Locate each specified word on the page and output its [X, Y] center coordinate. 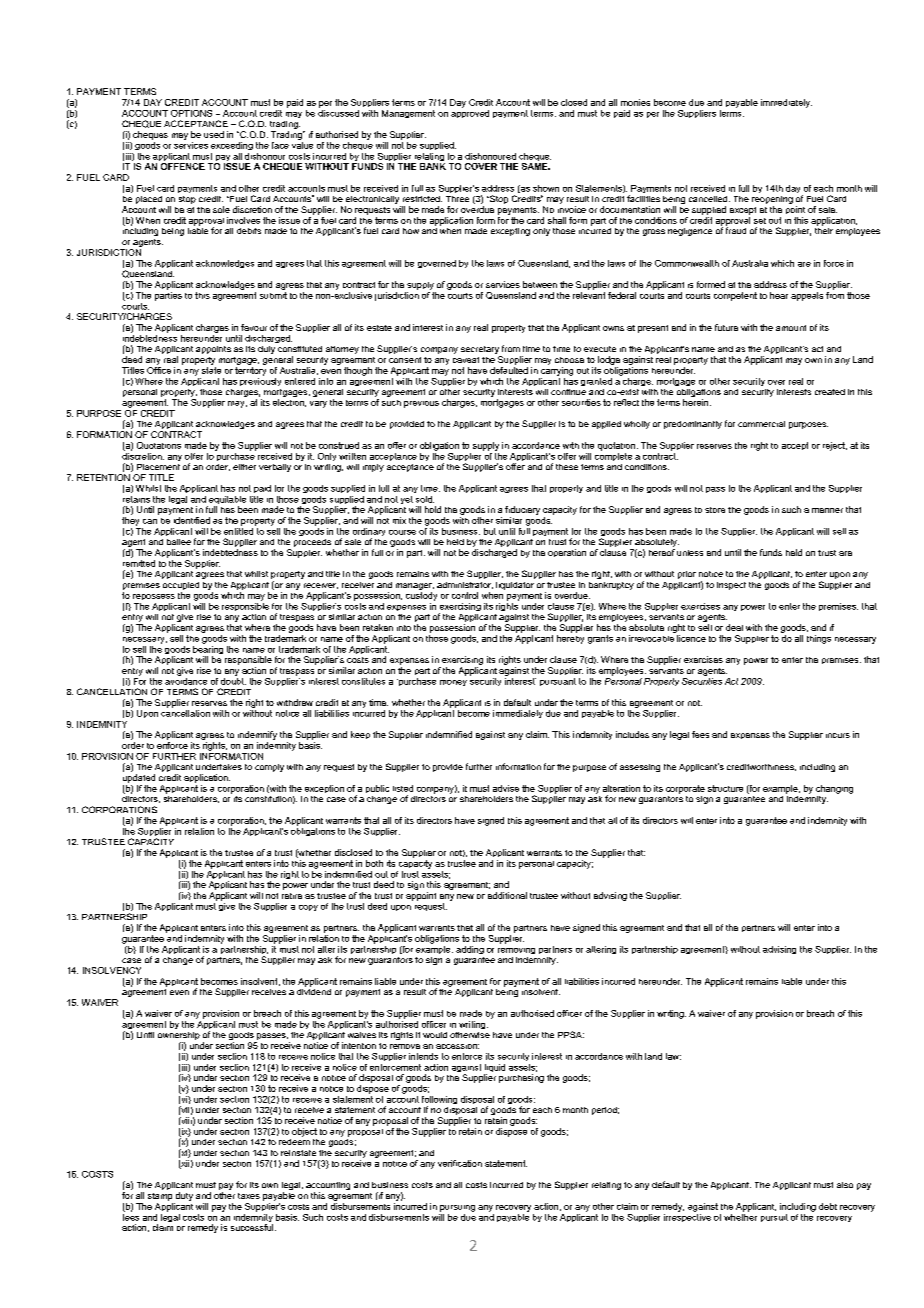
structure [725, 788]
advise [506, 788]
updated [139, 778]
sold [425, 499]
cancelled [708, 199]
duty [184, 1196]
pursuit [774, 1218]
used [214, 134]
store [715, 510]
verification [460, 1163]
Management [408, 114]
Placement [158, 467]
